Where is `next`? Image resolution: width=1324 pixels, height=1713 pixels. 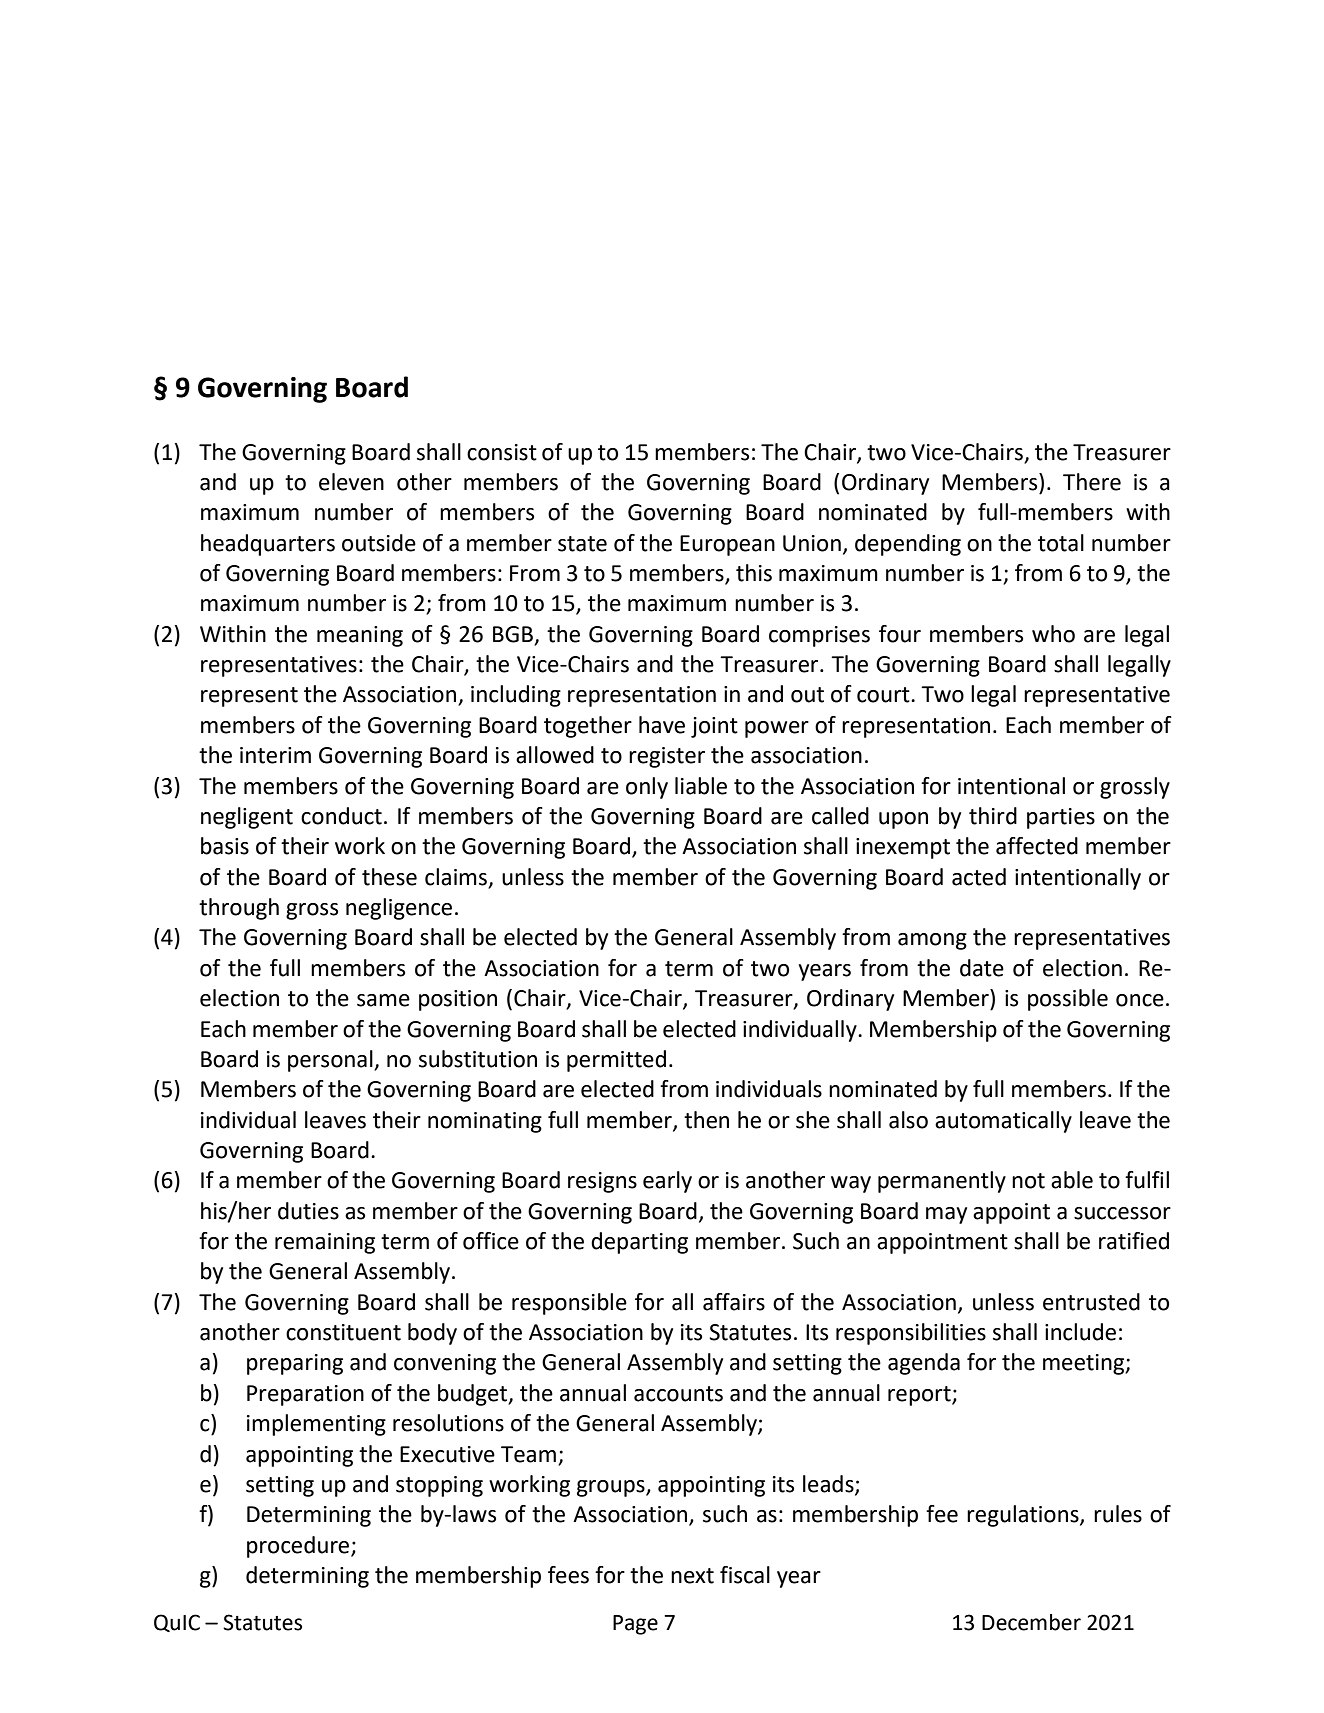
next is located at coordinates (692, 1576).
